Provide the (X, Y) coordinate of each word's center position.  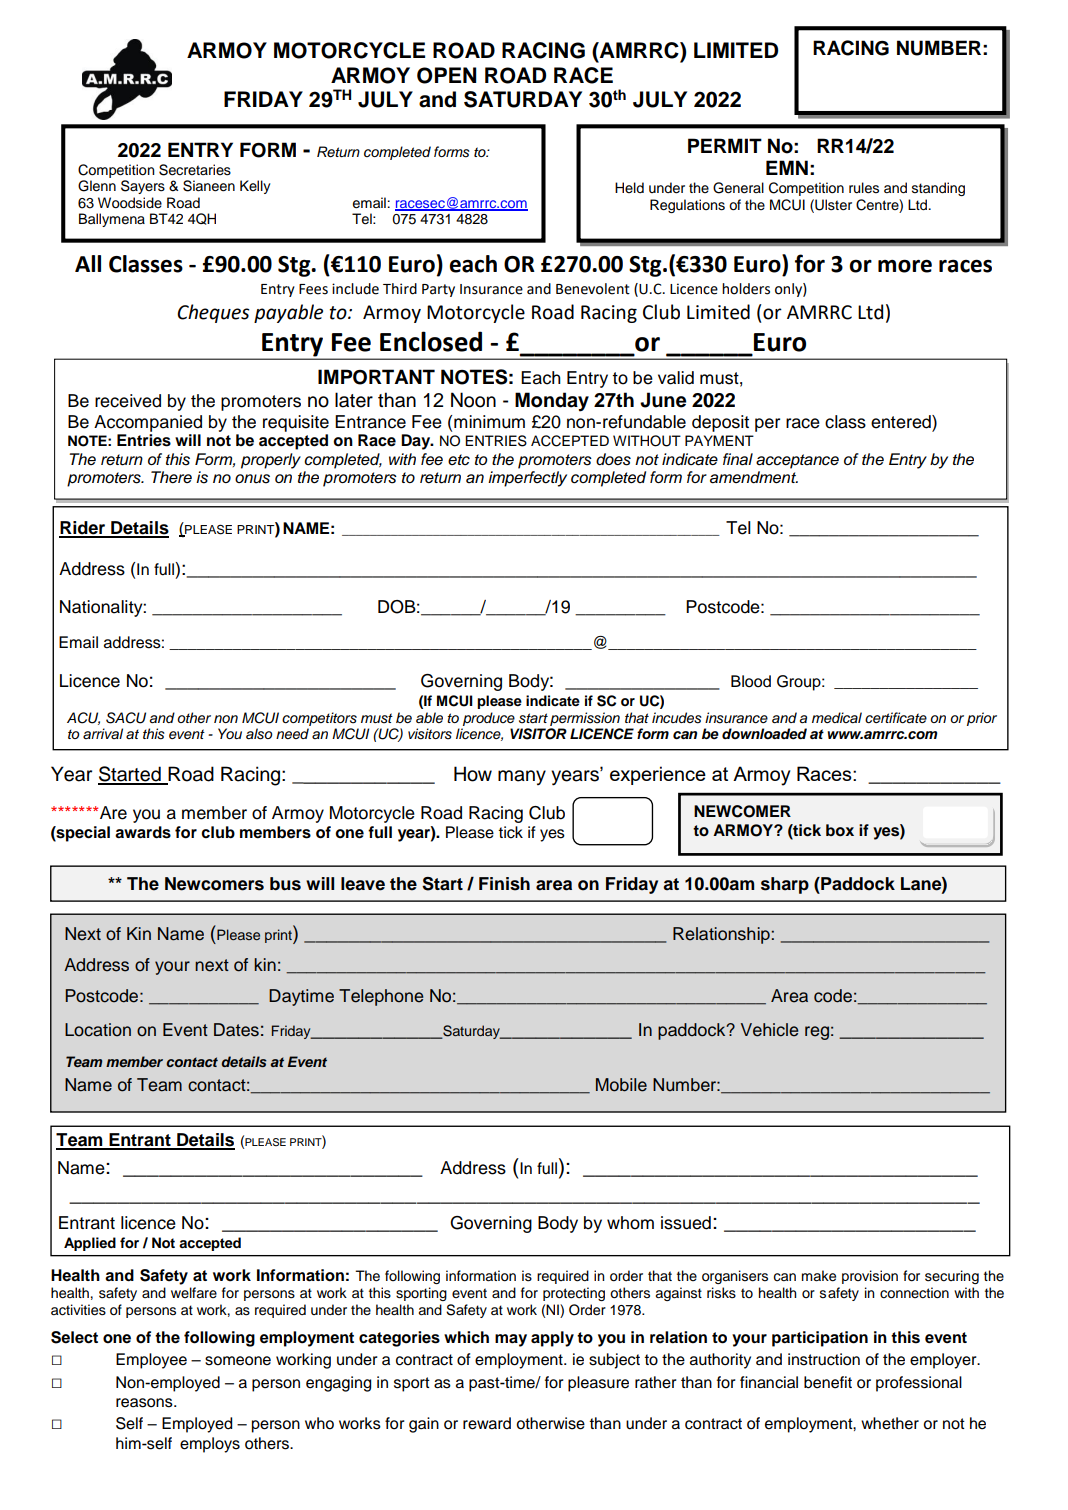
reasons (145, 1403)
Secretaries (195, 170)
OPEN (447, 75)
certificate (896, 718)
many (522, 777)
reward (487, 1423)
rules (864, 188)
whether (890, 1423)
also (259, 734)
